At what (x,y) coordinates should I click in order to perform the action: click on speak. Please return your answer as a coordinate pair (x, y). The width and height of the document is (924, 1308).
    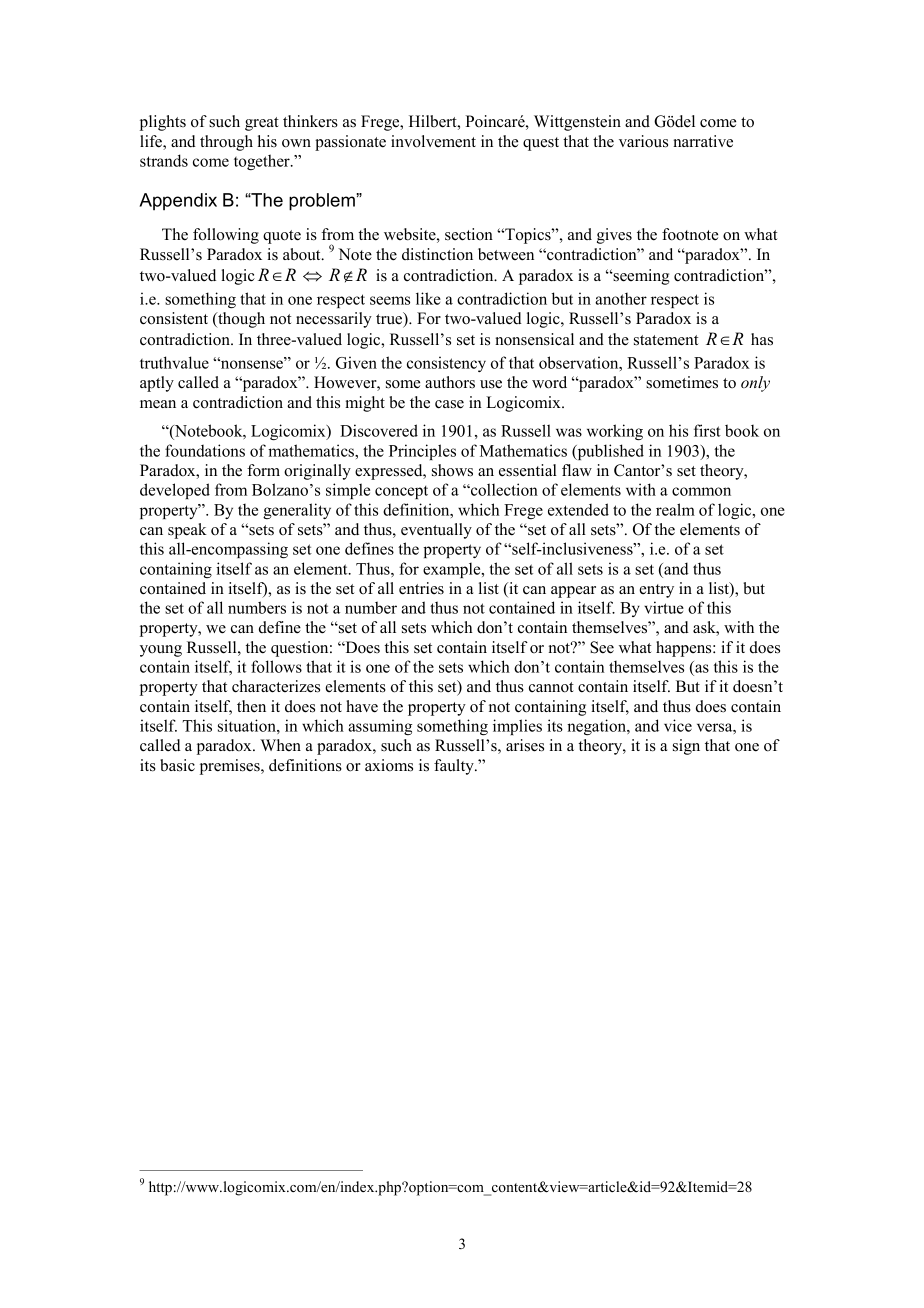
    Looking at the image, I should click on (187, 531).
